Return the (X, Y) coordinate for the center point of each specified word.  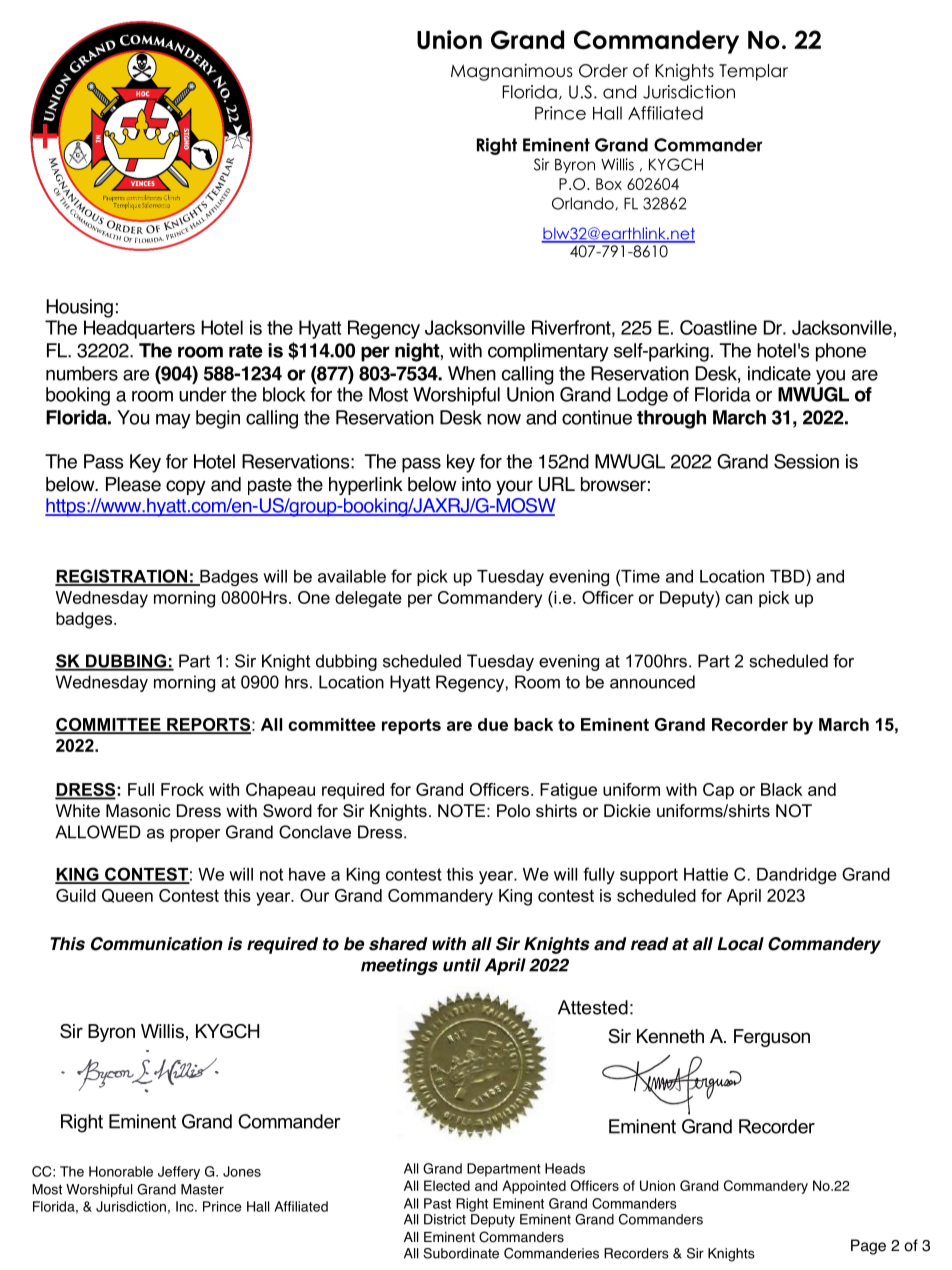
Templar (753, 72)
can (738, 599)
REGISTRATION (122, 577)
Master (202, 1189)
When (472, 373)
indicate (779, 373)
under (203, 394)
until (462, 965)
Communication (157, 944)
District (445, 1219)
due (493, 724)
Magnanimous (512, 72)
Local (740, 944)
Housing (79, 308)
